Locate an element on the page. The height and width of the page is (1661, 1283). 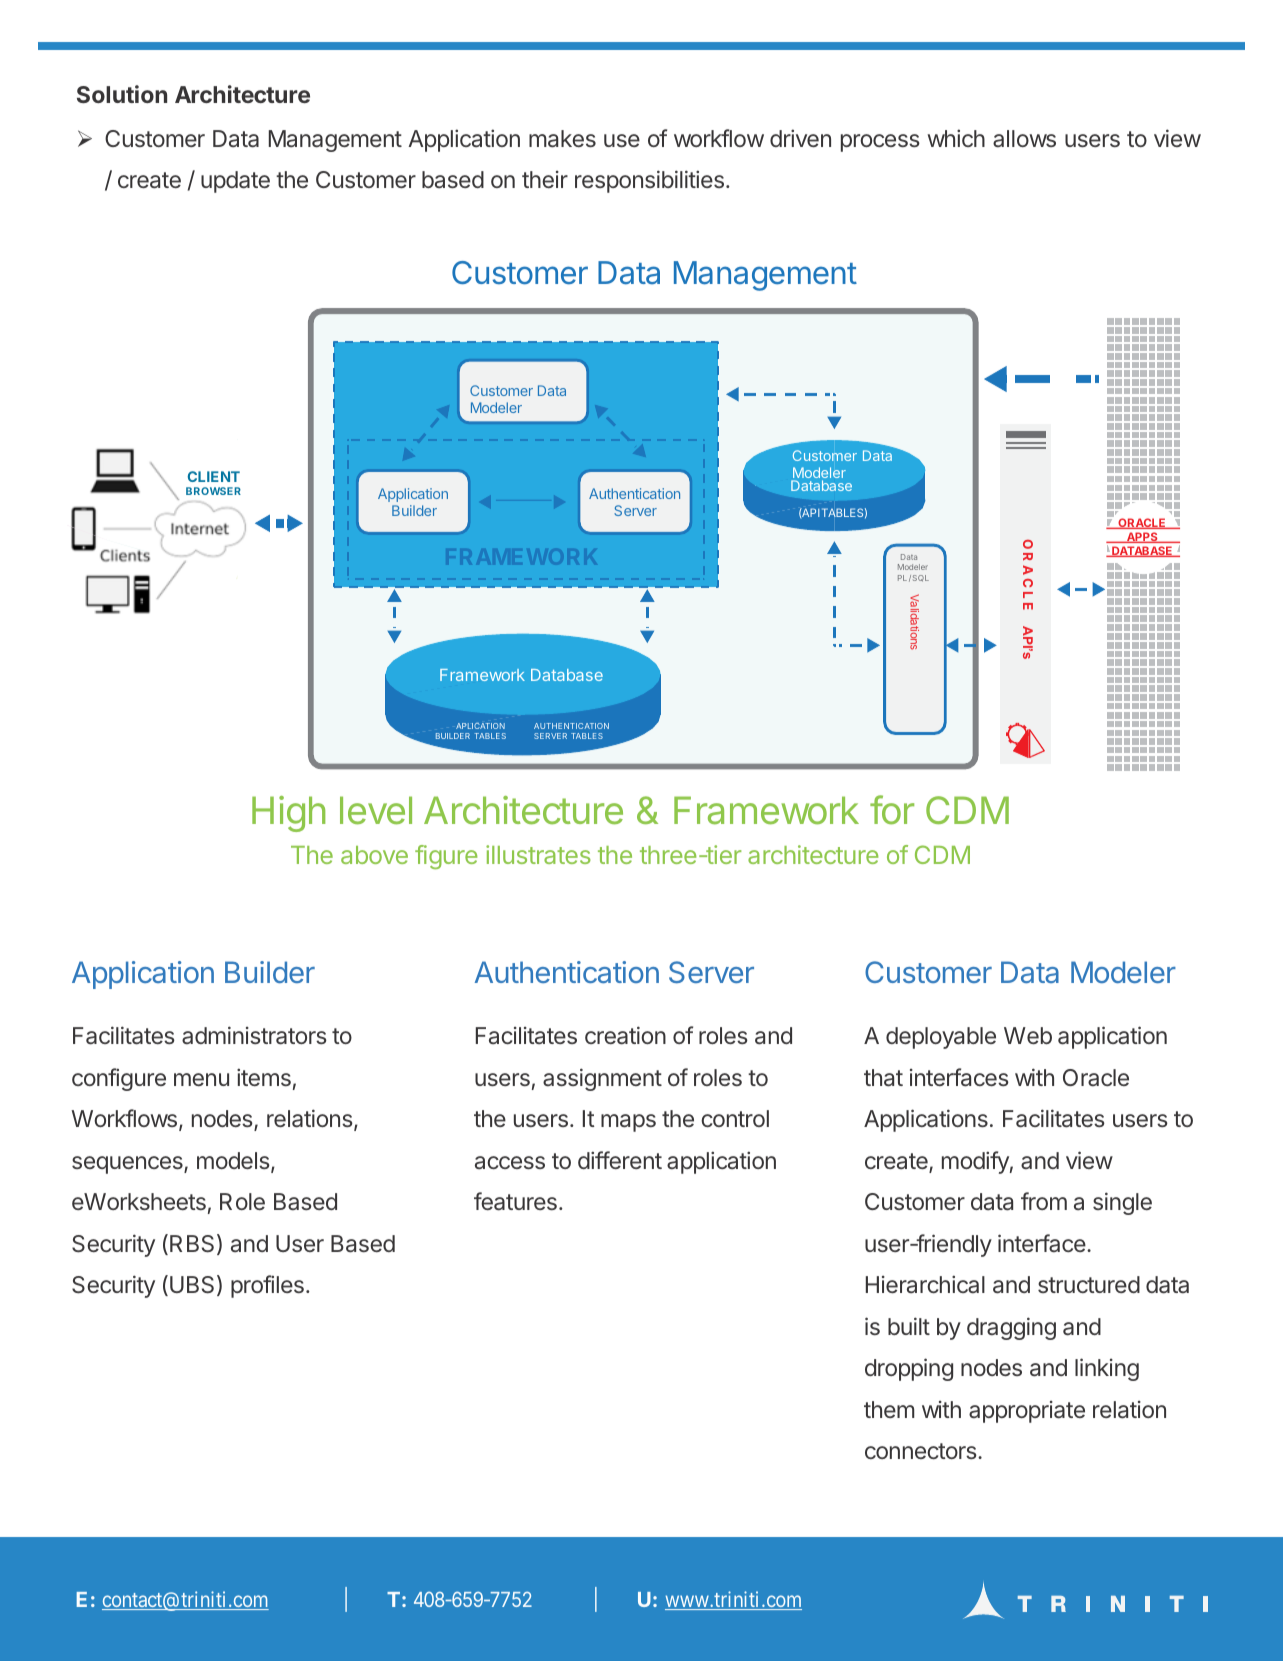
appropriate is located at coordinates (1027, 1412).
